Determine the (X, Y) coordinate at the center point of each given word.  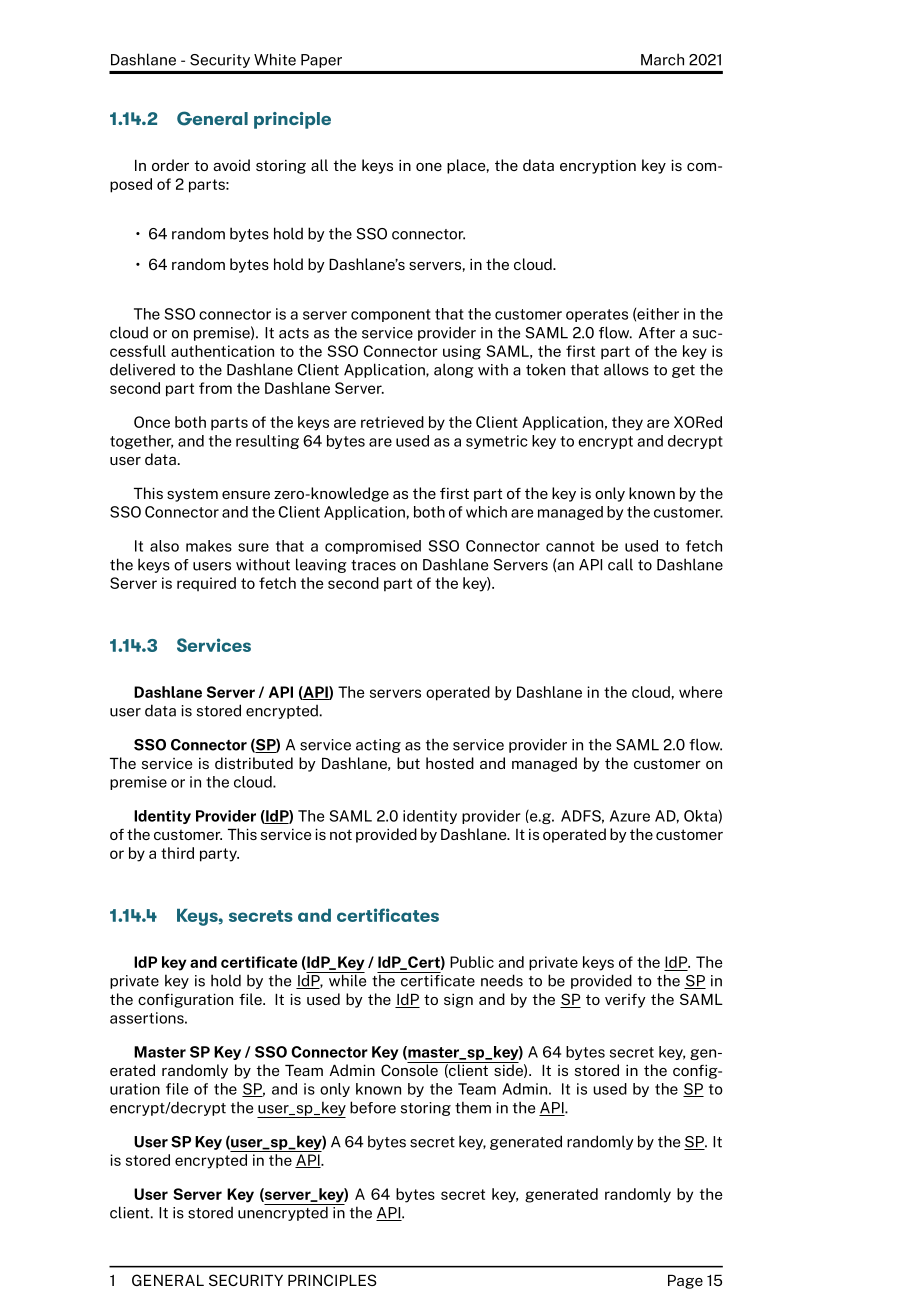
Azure (630, 816)
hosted (450, 763)
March (662, 59)
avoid (231, 165)
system (192, 495)
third (177, 853)
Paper (321, 61)
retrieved (392, 422)
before (373, 1107)
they (627, 423)
